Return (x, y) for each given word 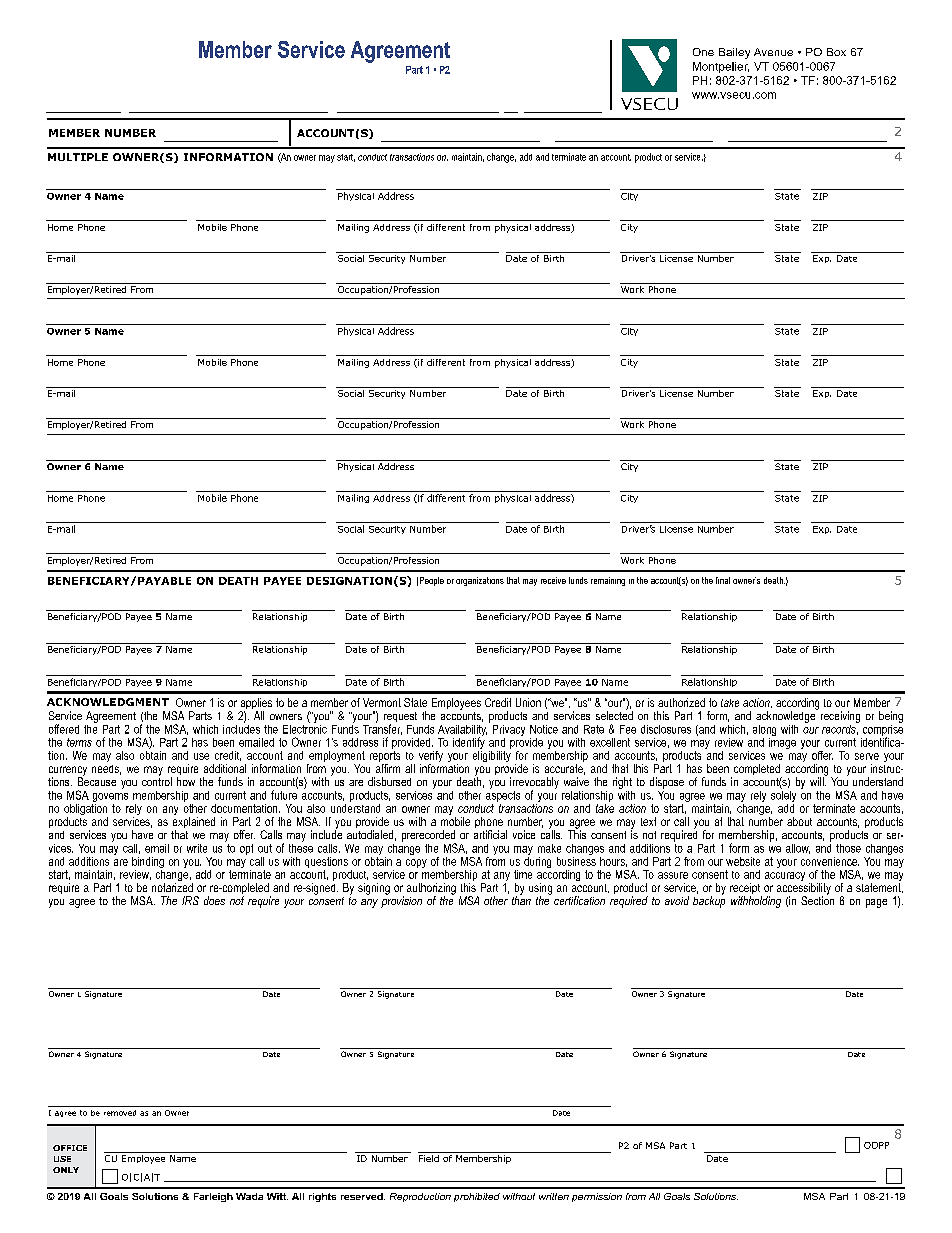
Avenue (773, 52)
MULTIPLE (78, 157)
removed (120, 1113)
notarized (172, 887)
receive (553, 580)
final (723, 580)
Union (528, 702)
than (521, 899)
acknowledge (787, 716)
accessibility (804, 890)
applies (256, 705)
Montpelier (721, 67)
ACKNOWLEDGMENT (108, 702)
